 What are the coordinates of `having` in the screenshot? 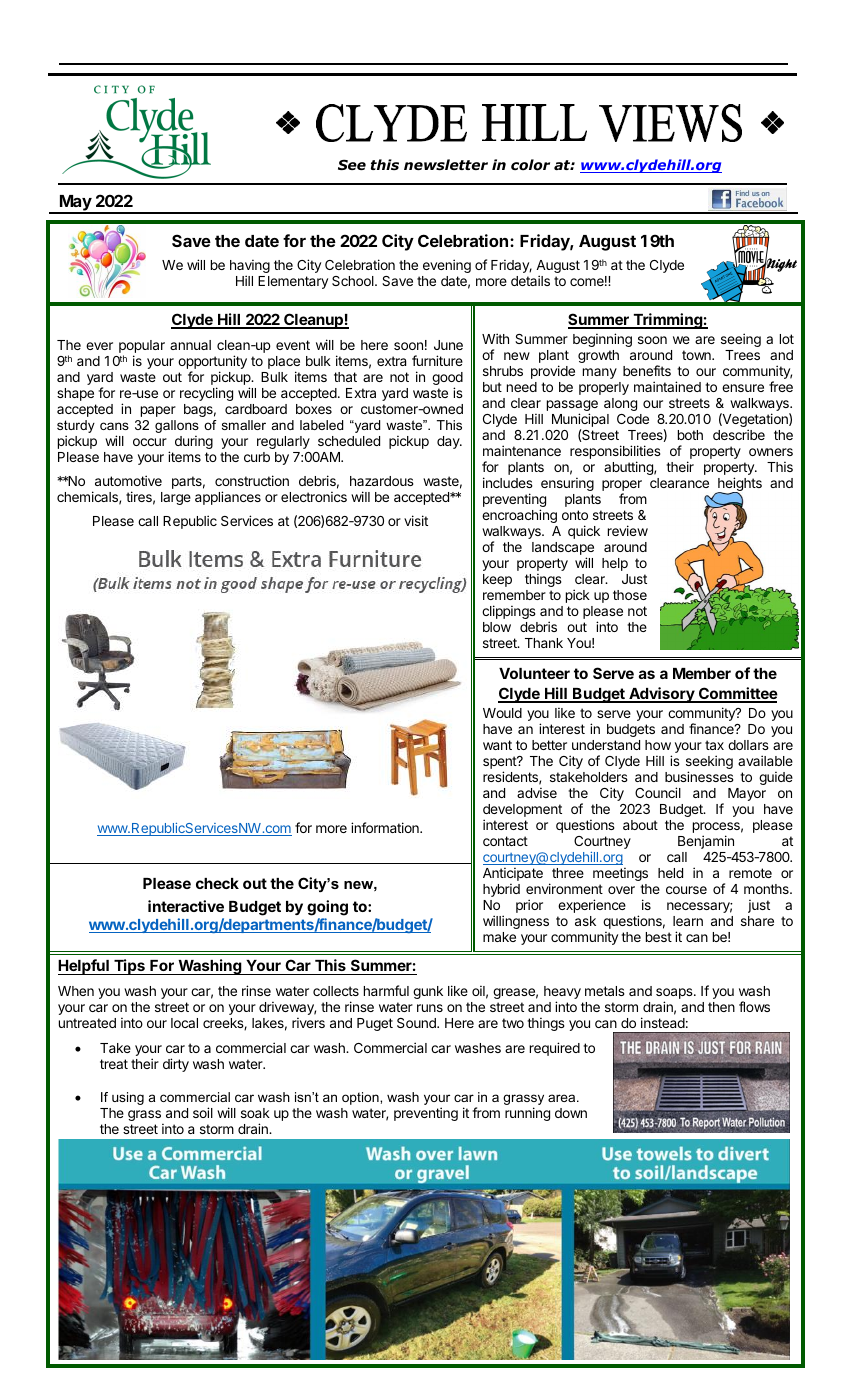 It's located at (250, 267).
